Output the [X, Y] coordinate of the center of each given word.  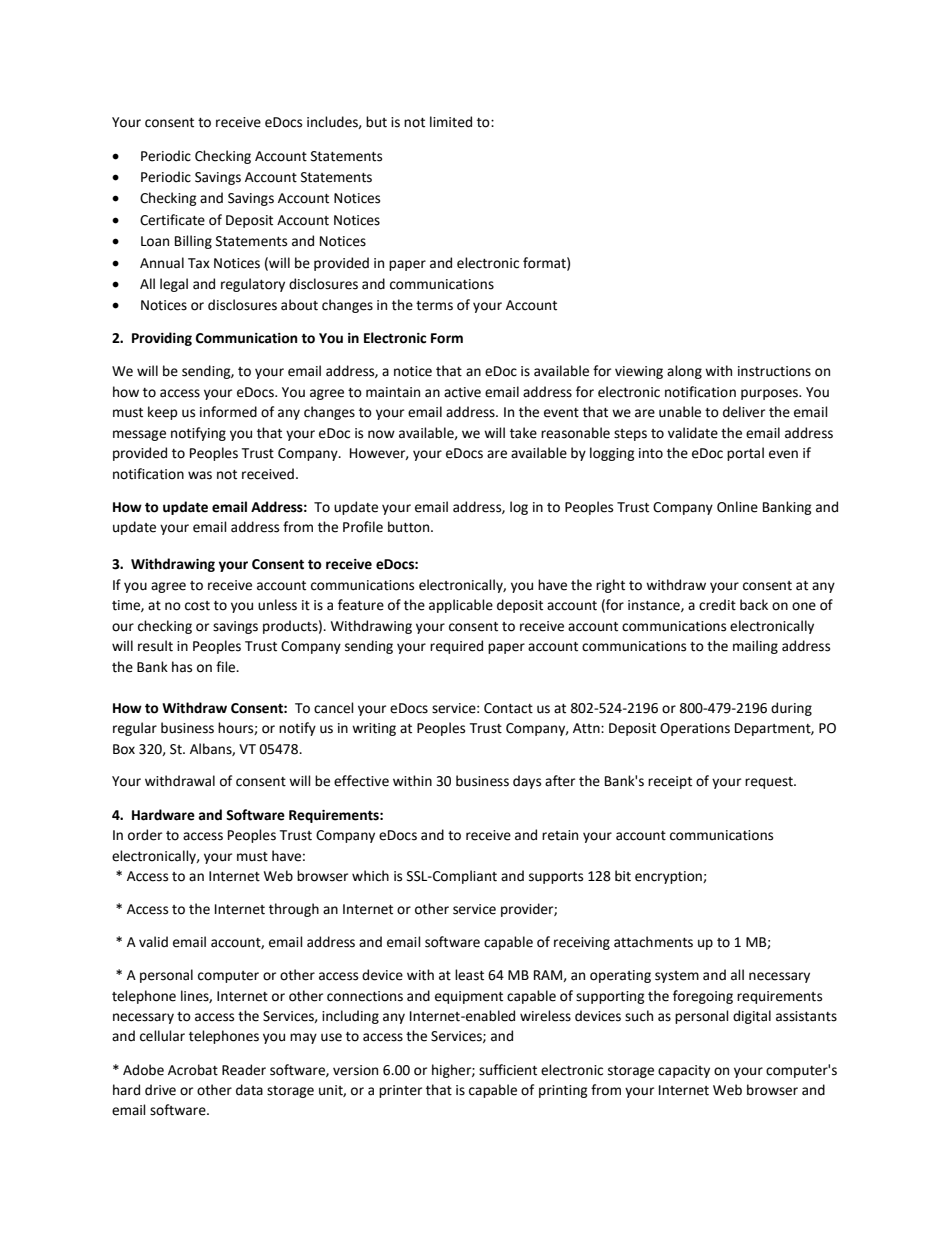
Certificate [172, 220]
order [145, 835]
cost [197, 606]
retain [560, 835]
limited [451, 122]
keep [163, 413]
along [684, 372]
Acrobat [193, 1070]
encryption [669, 877]
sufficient [508, 1070]
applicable [461, 606]
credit [717, 605]
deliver [744, 412]
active [462, 392]
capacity [684, 1071]
